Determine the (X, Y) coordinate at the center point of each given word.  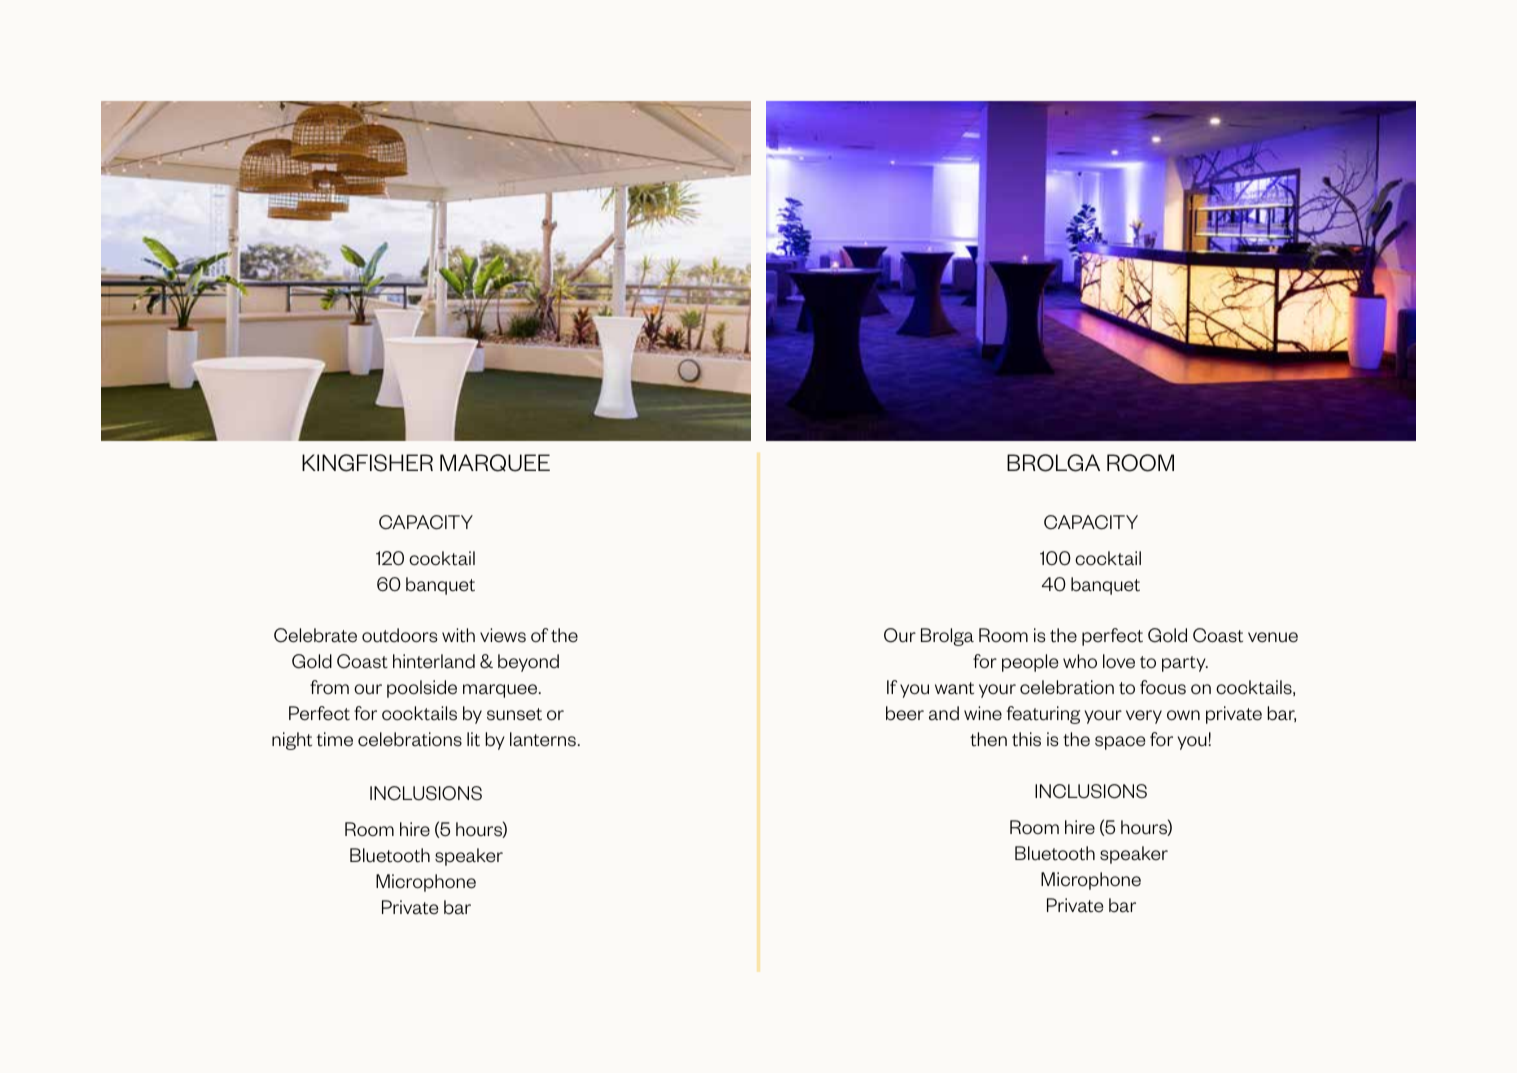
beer (905, 713)
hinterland (434, 661)
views (503, 635)
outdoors (399, 635)
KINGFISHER (367, 463)
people (1030, 663)
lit (473, 739)
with (458, 635)
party (1185, 664)
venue (1273, 637)
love (1119, 661)
